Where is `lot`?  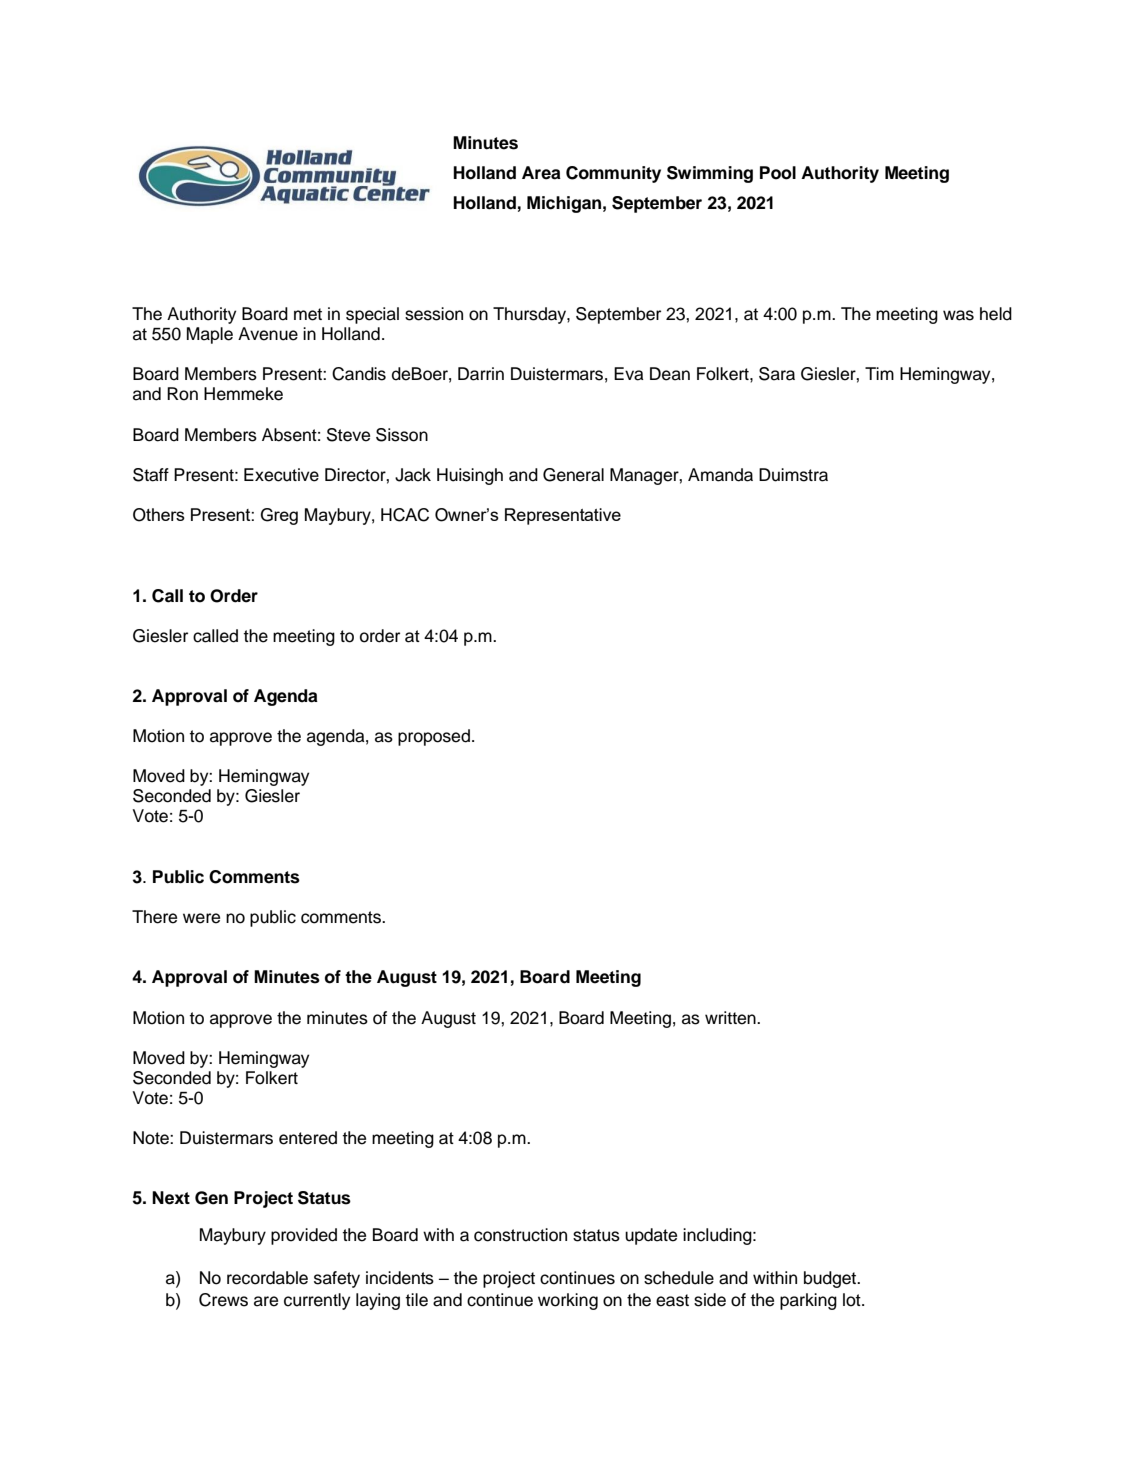
lot is located at coordinates (853, 1300).
